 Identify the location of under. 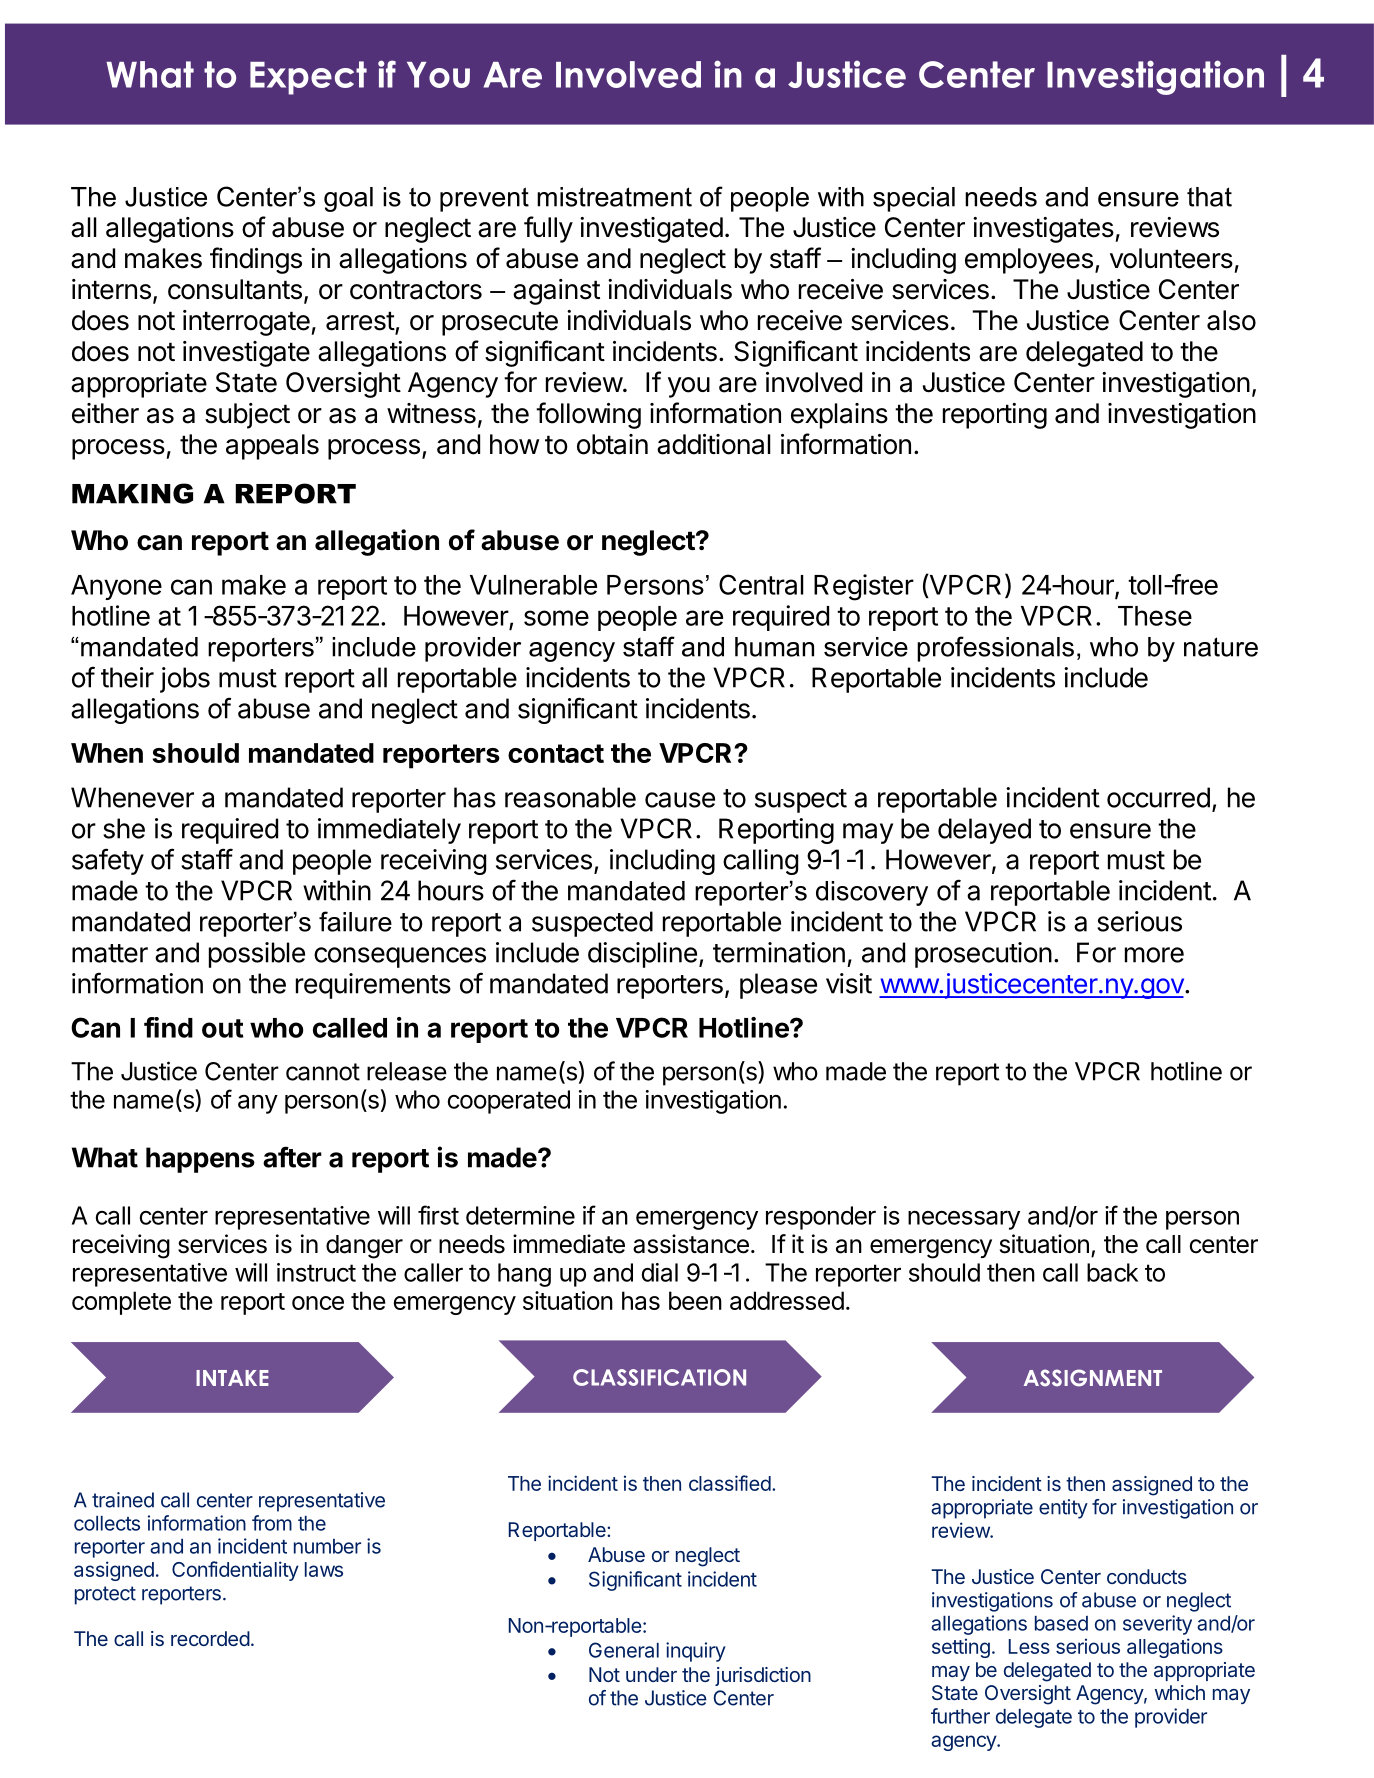
(651, 1674).
